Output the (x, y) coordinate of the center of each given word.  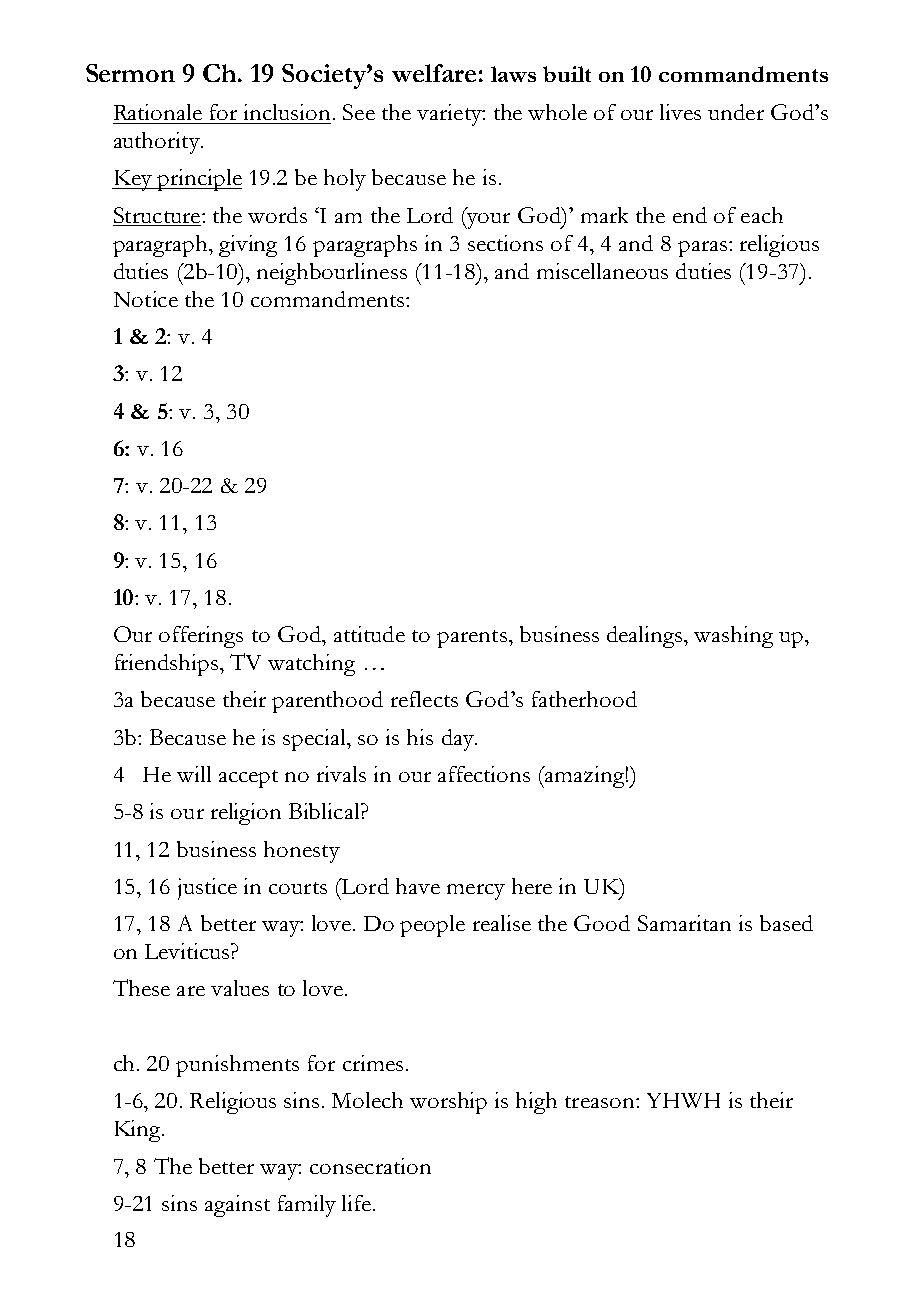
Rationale (158, 112)
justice (207, 889)
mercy (476, 892)
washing (733, 637)
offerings (201, 637)
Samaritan (684, 923)
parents (472, 639)
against (237, 1206)
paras (702, 249)
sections (505, 243)
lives (680, 112)
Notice (146, 299)
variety (450, 115)
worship (448, 1103)
